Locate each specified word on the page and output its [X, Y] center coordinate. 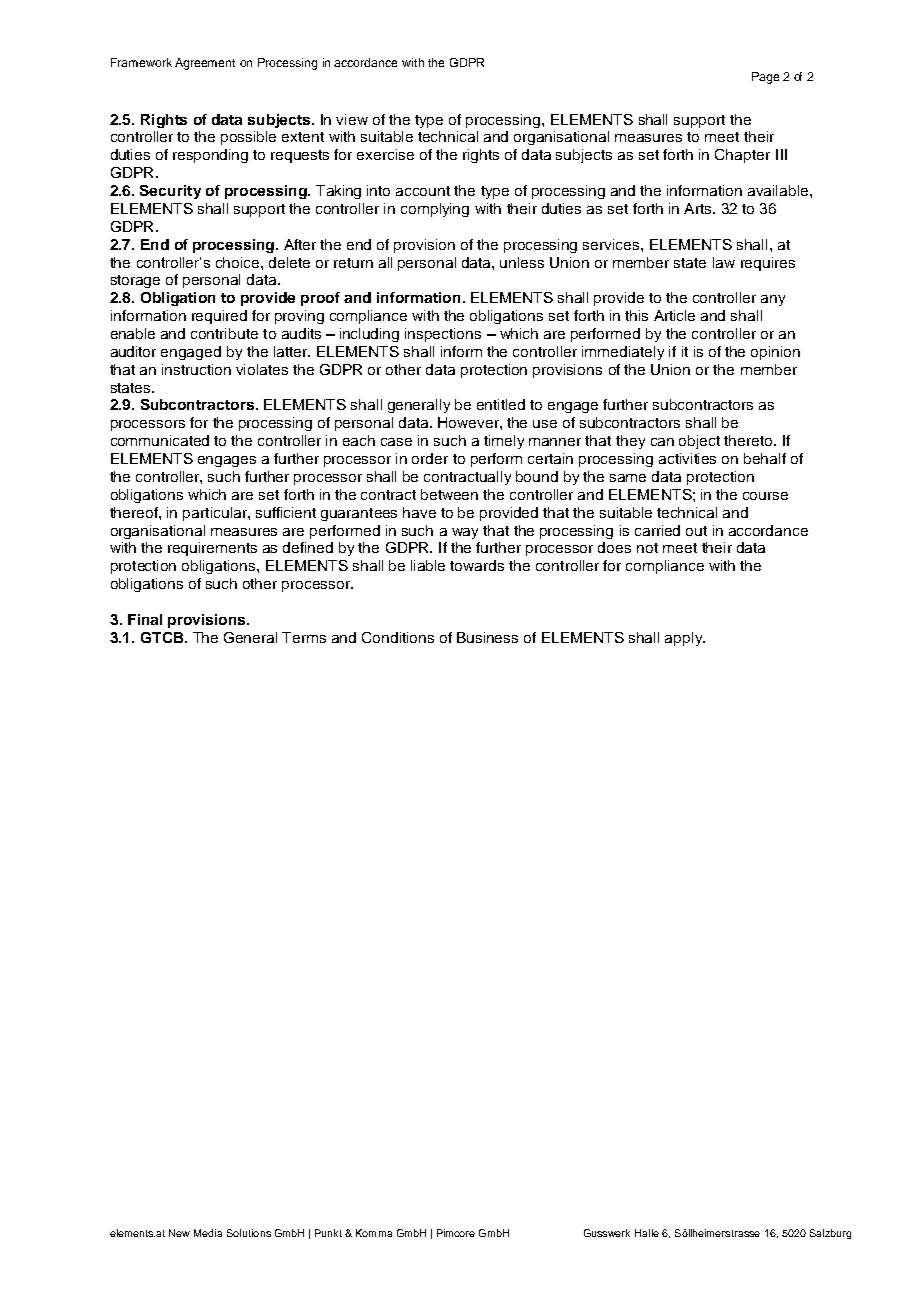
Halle [647, 1233]
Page [765, 78]
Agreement [205, 64]
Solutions [249, 1233]
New [179, 1233]
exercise [385, 154]
